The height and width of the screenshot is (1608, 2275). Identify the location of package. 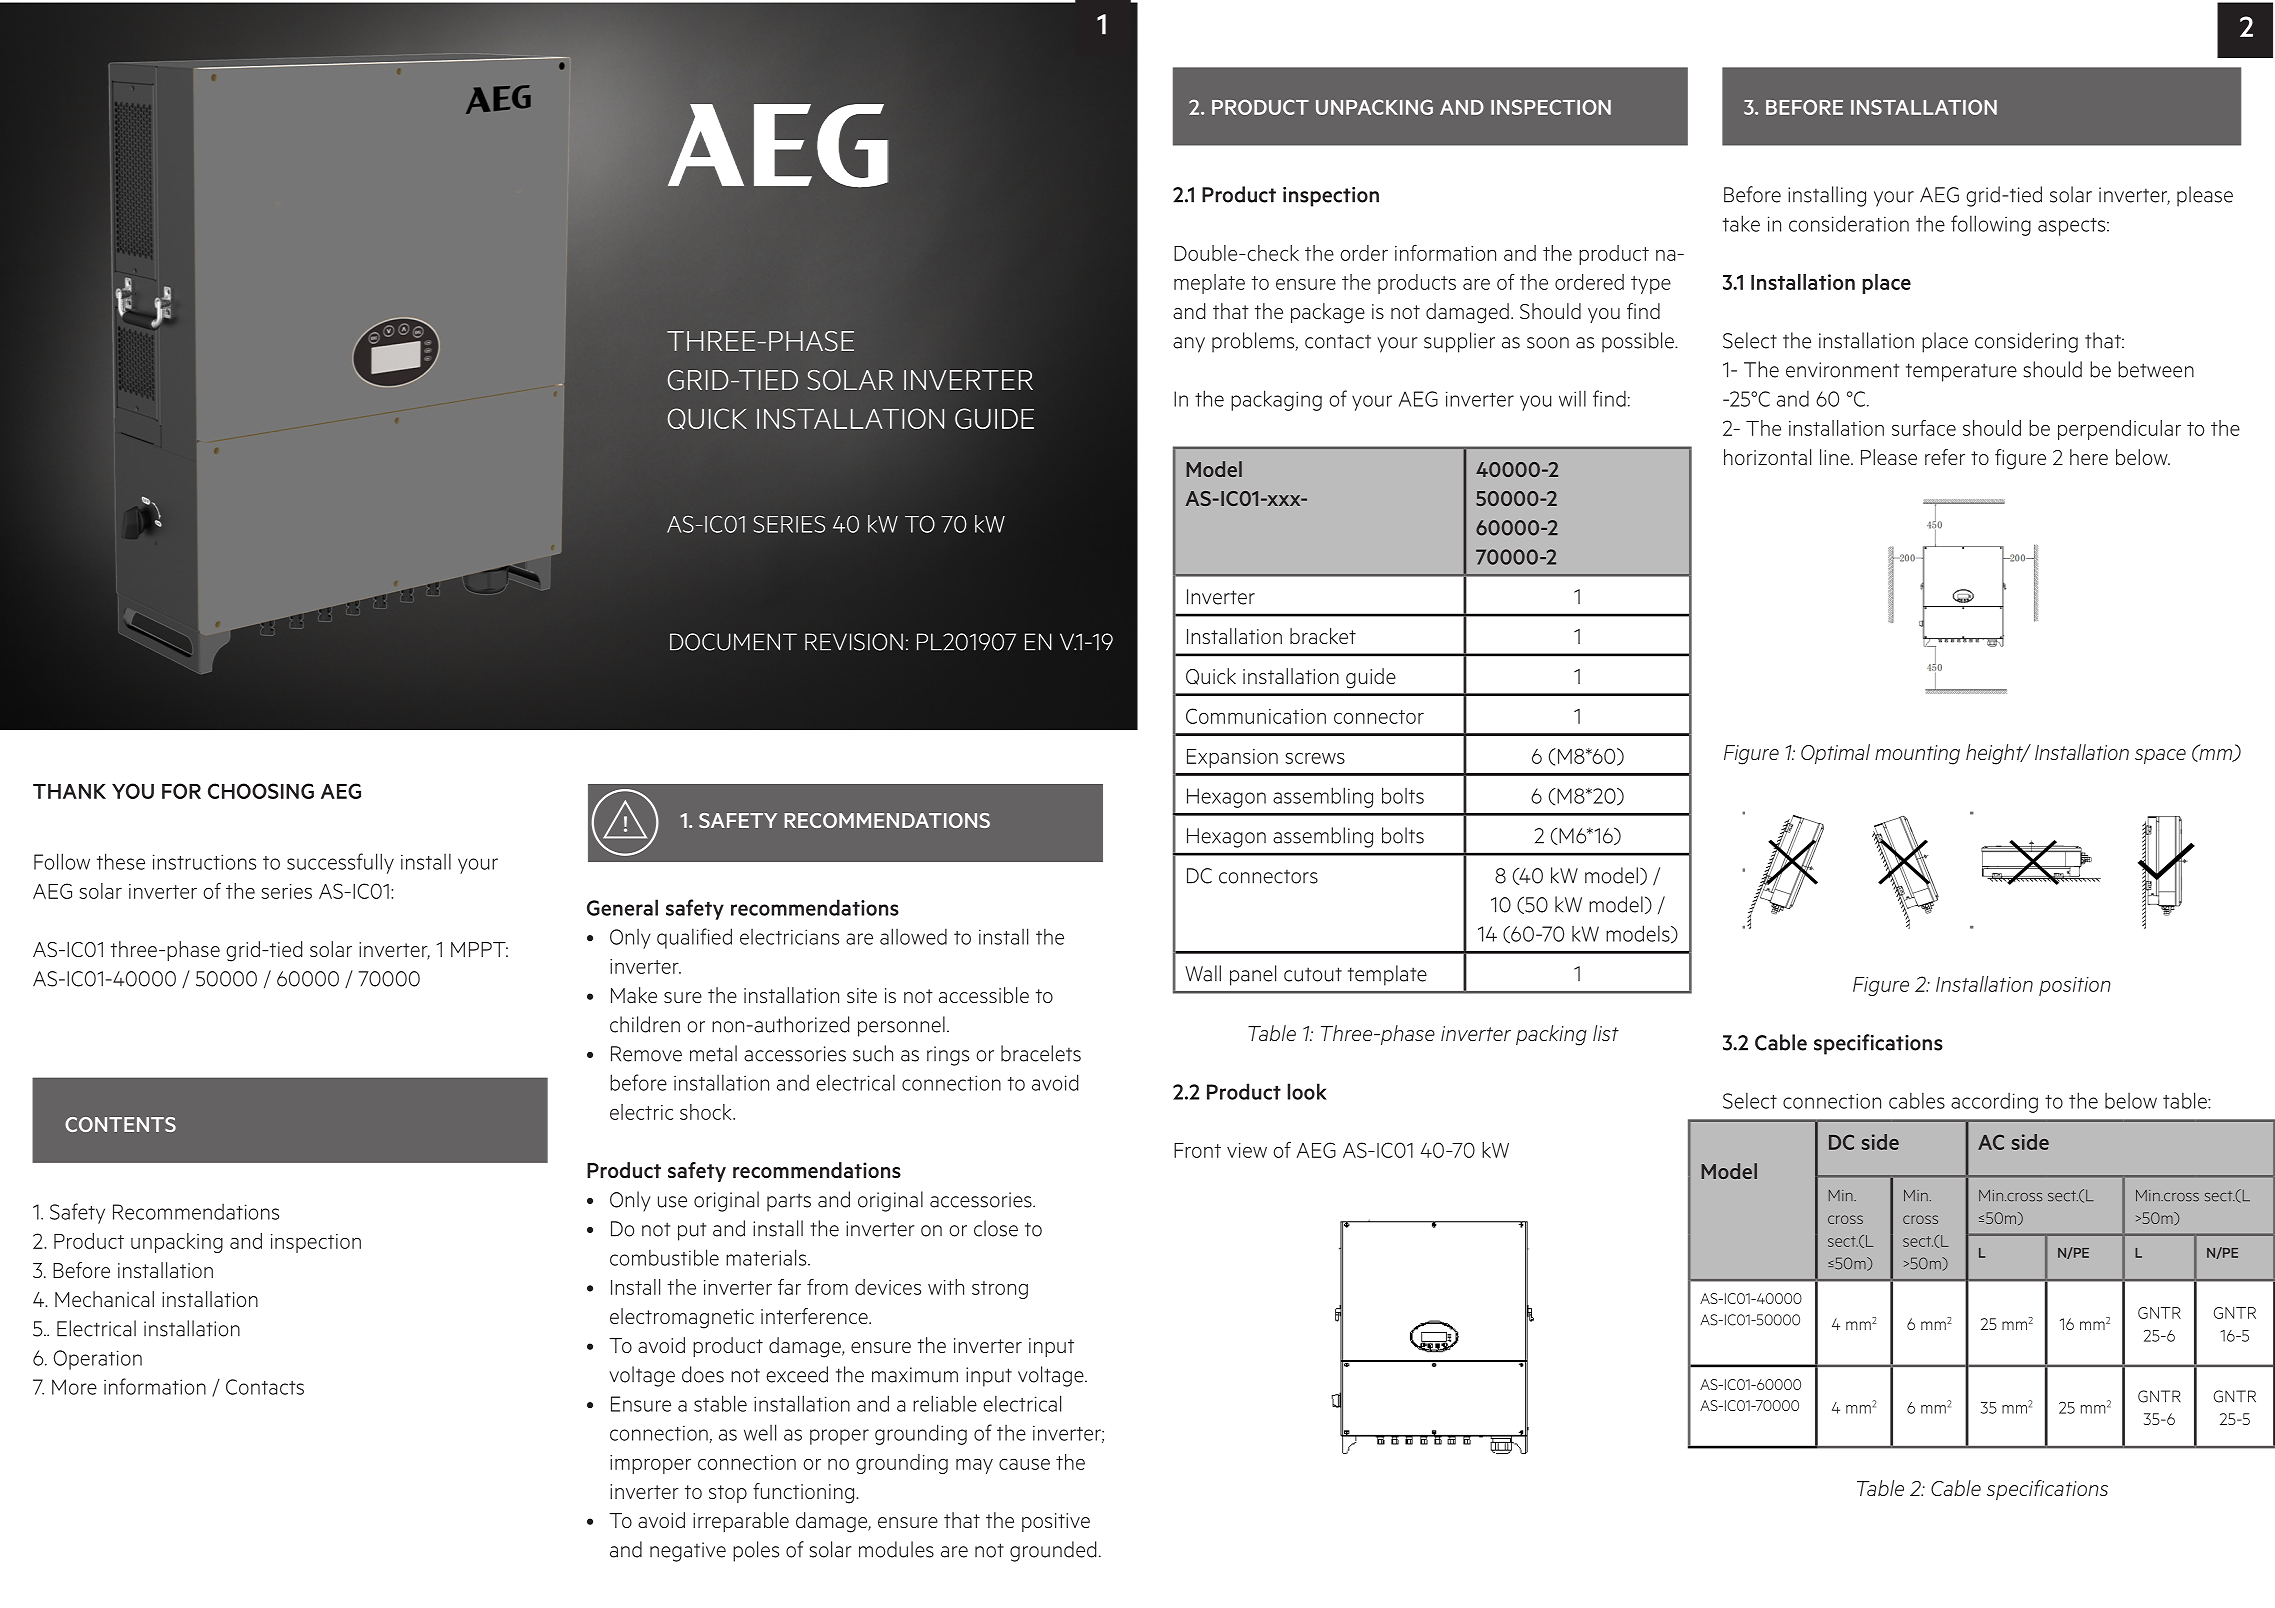
(1328, 313).
